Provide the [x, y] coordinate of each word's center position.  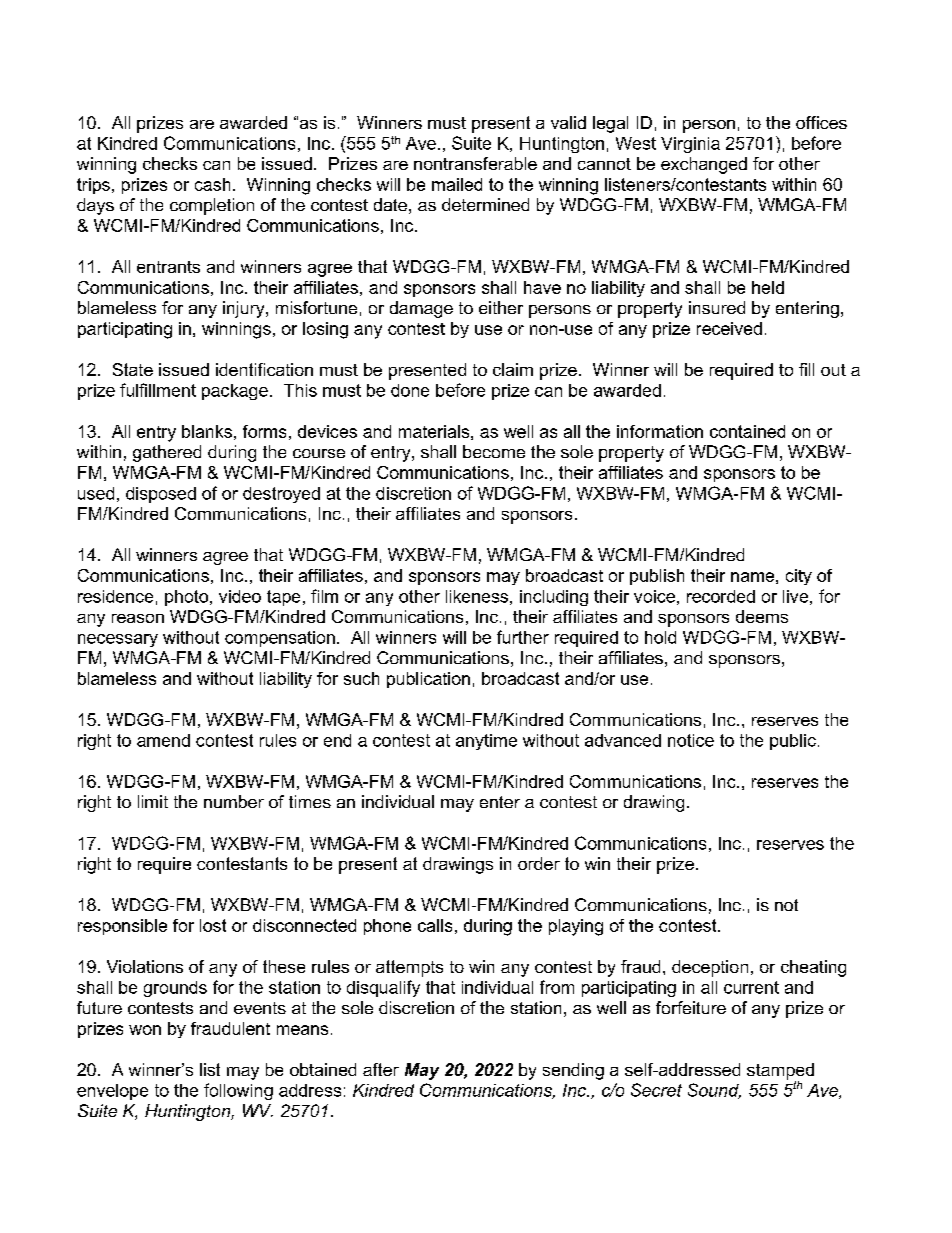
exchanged [704, 165]
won [145, 1030]
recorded [721, 596]
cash [212, 184]
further [523, 637]
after [381, 1069]
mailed [457, 184]
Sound [714, 1091]
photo [188, 598]
